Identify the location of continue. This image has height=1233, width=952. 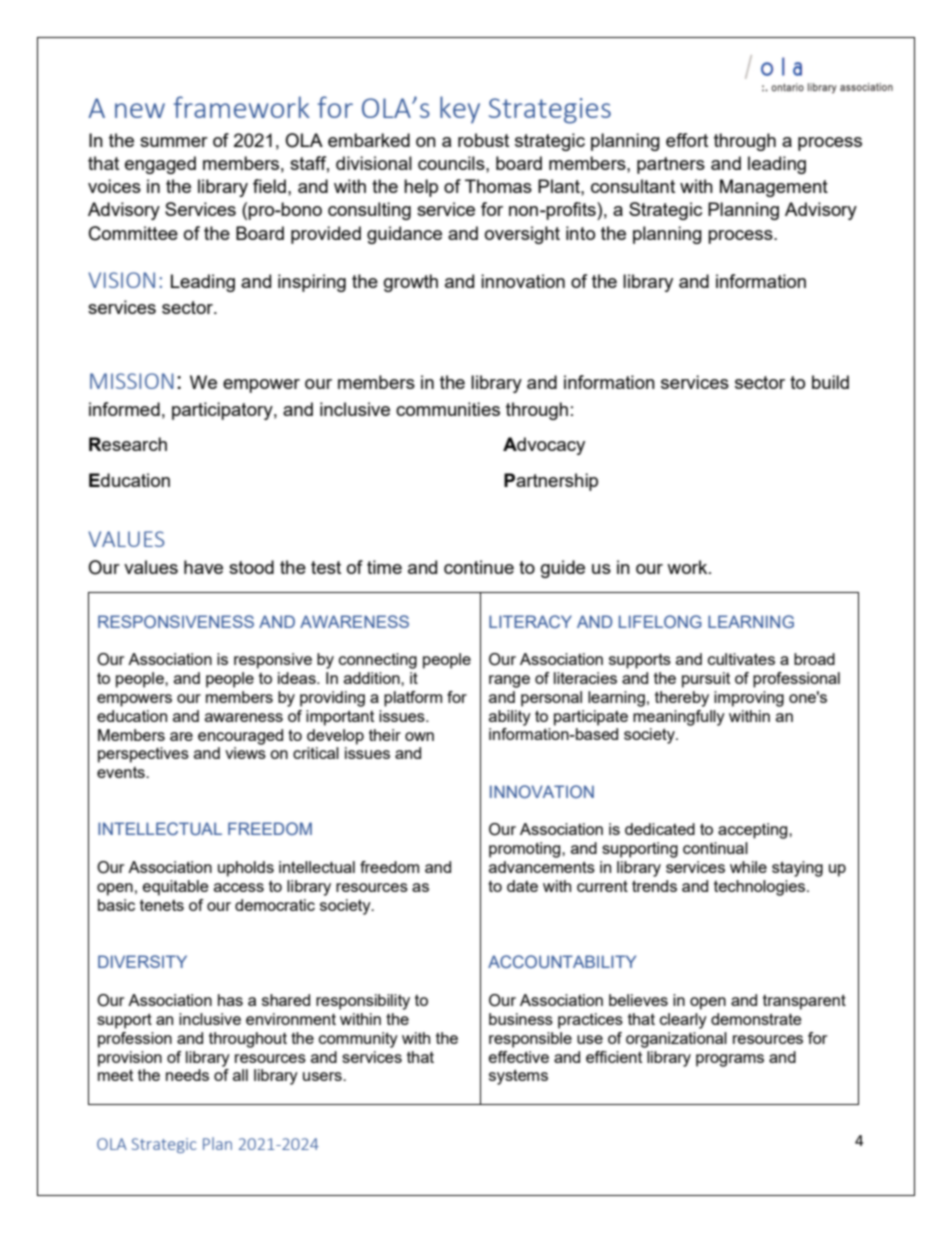
(479, 567).
